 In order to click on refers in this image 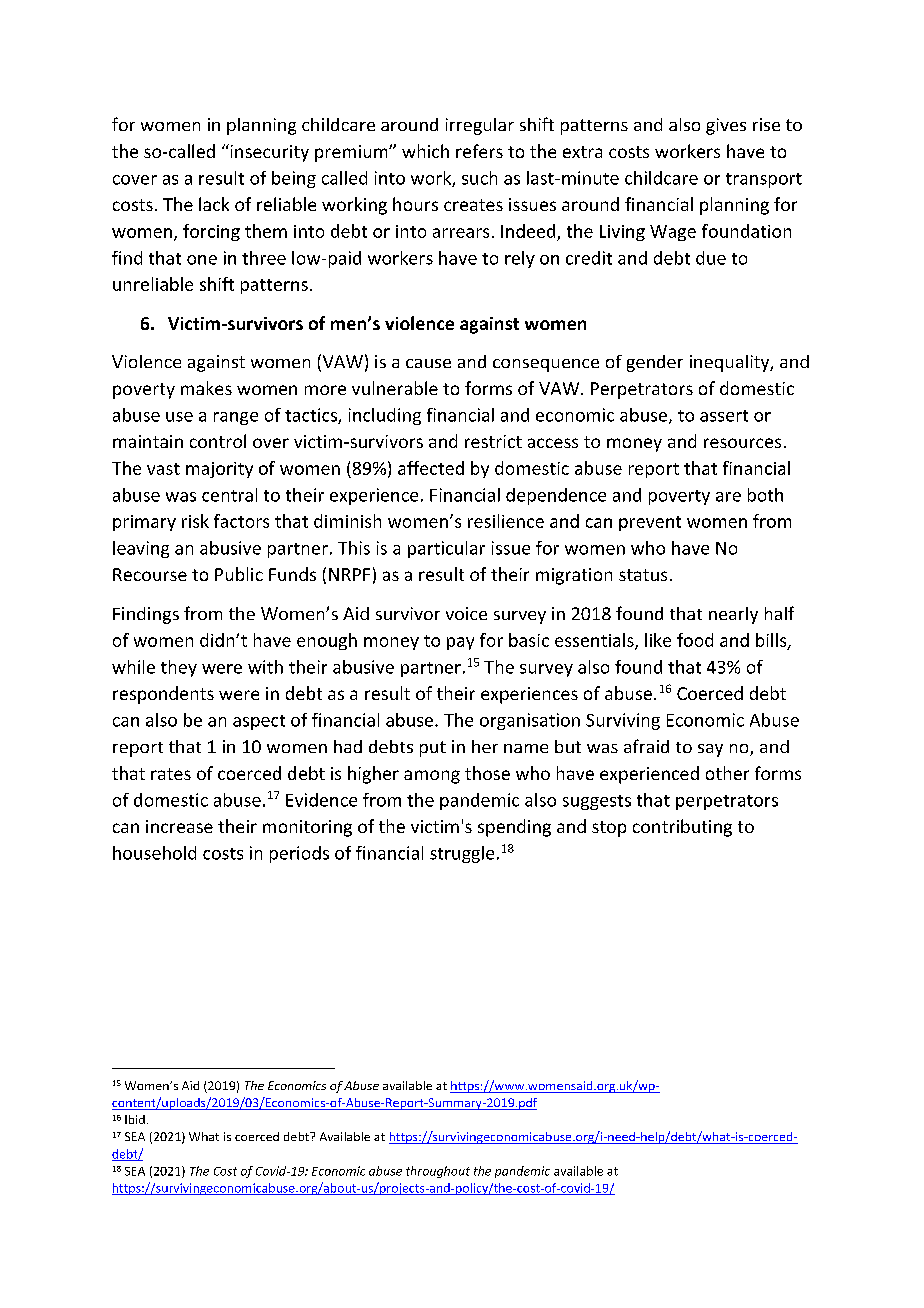, I will do `click(479, 151)`.
